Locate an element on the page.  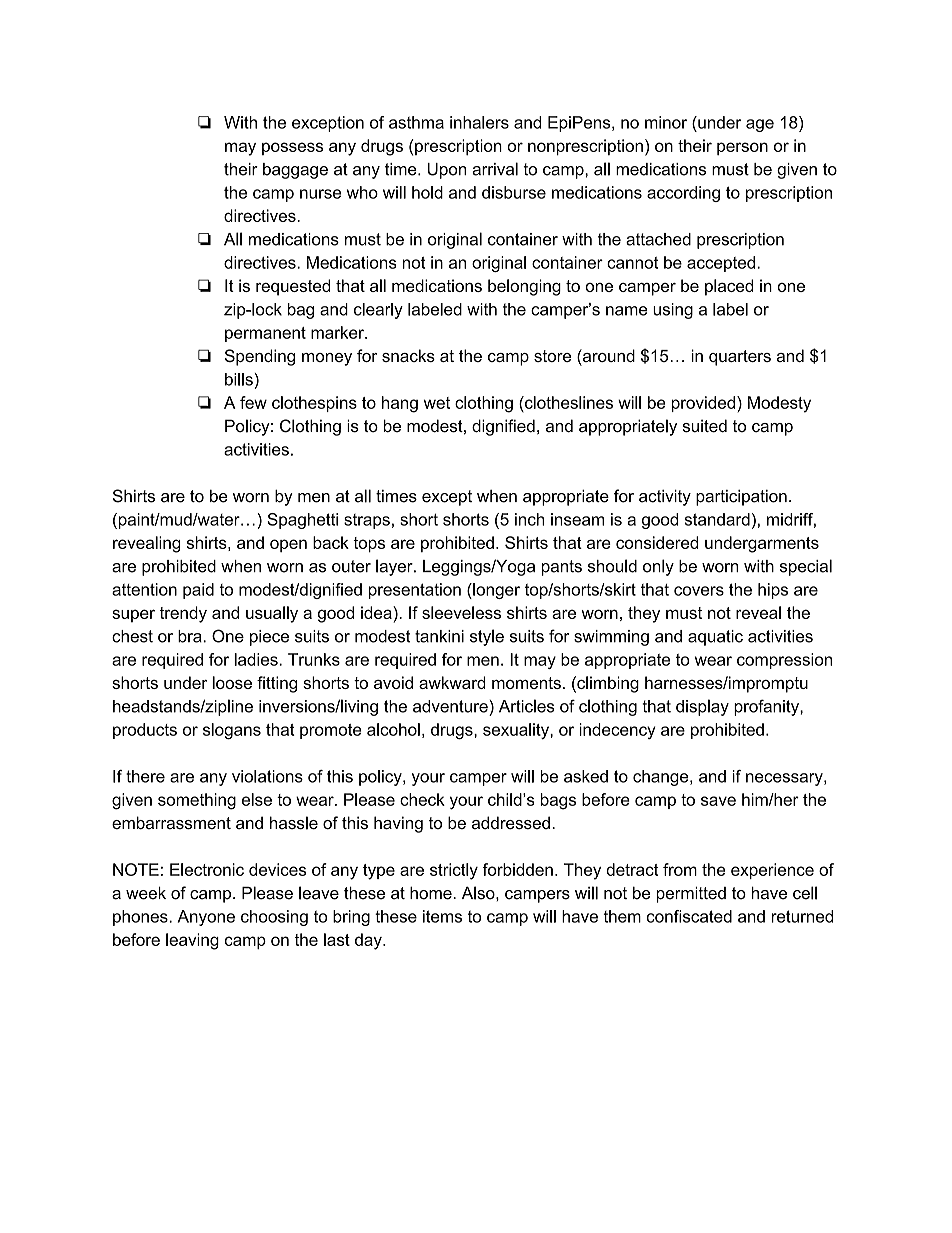
inhalers is located at coordinates (479, 122).
